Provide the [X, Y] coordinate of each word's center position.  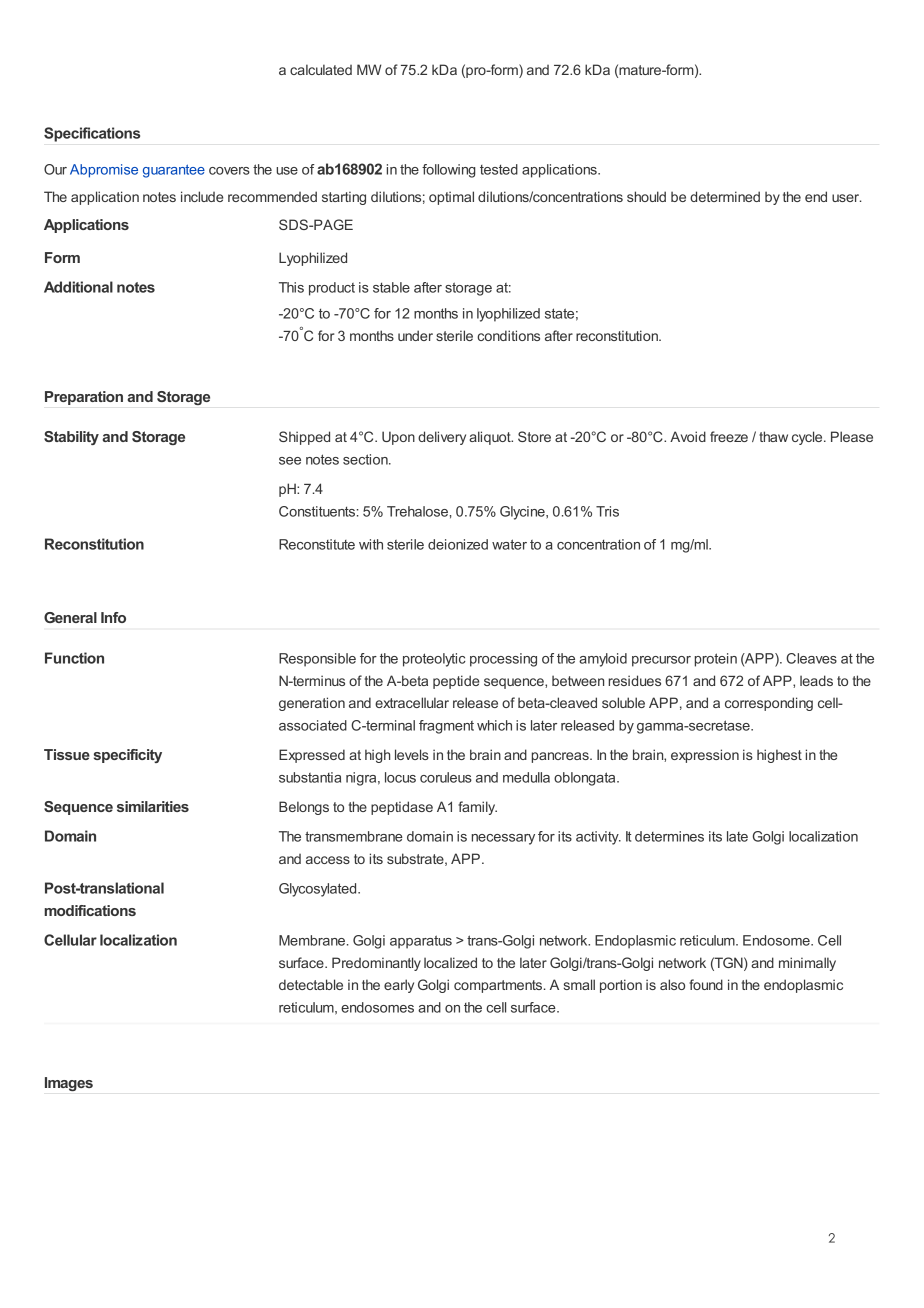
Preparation [84, 398]
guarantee [174, 171]
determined [725, 196]
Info [113, 617]
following [449, 171]
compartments [499, 986]
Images [69, 1084]
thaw [773, 436]
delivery [442, 438]
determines [669, 836]
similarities [153, 806]
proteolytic [434, 660]
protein [716, 660]
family [477, 808]
